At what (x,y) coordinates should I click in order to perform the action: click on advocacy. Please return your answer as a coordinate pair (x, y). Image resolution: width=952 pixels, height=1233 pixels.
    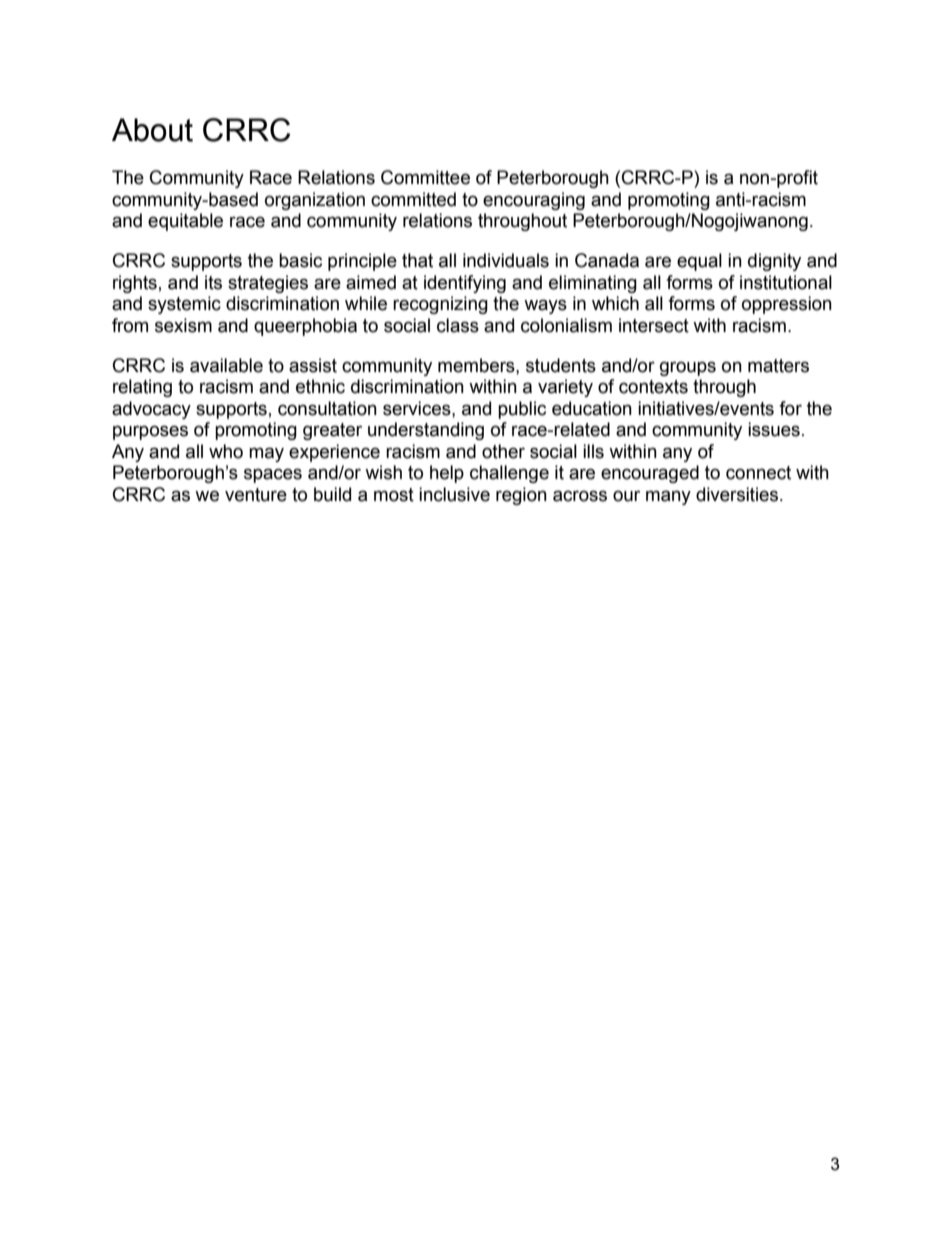
    Looking at the image, I should click on (151, 410).
